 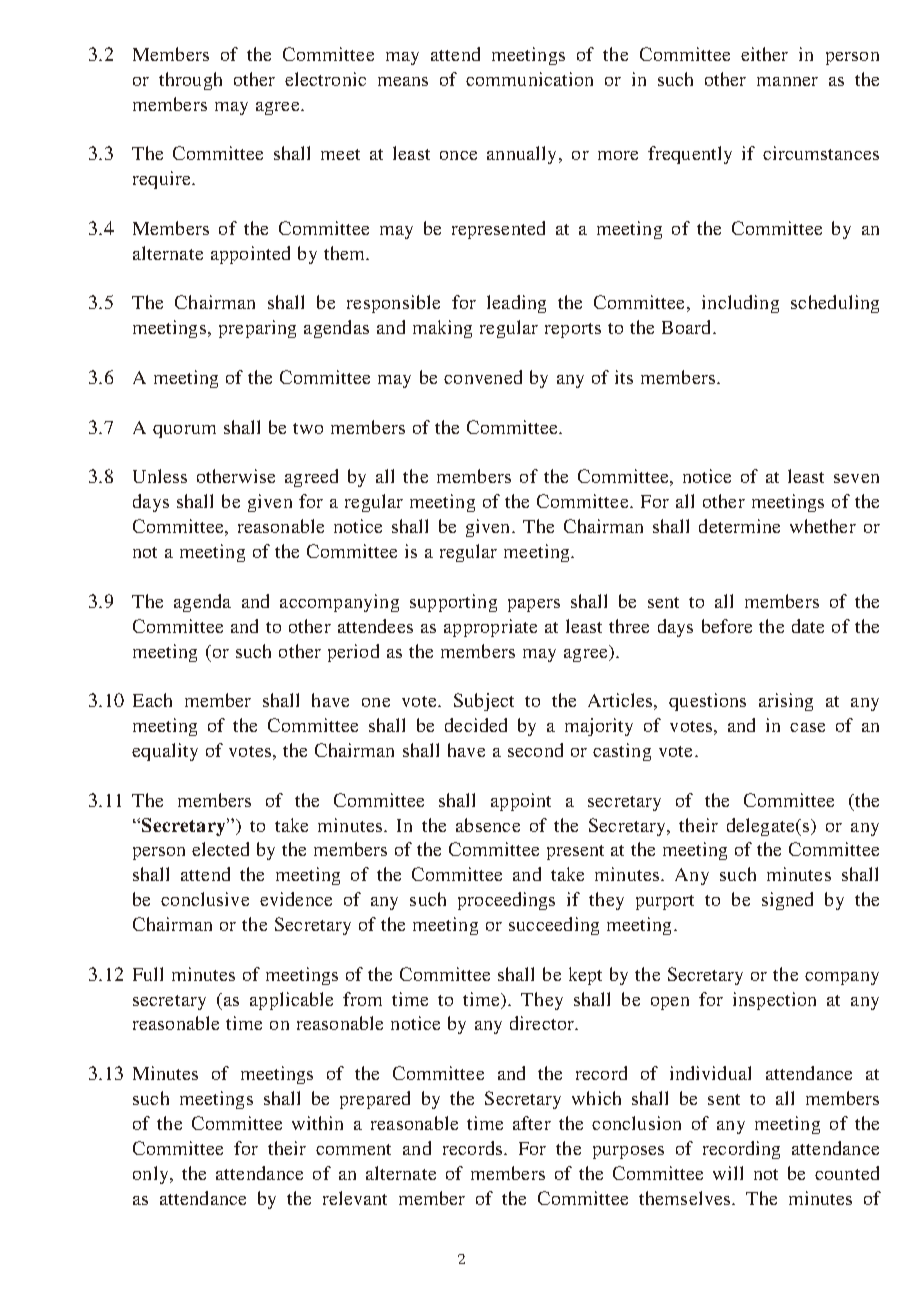 What do you see at coordinates (152, 1175) in the screenshot?
I see `only` at bounding box center [152, 1175].
